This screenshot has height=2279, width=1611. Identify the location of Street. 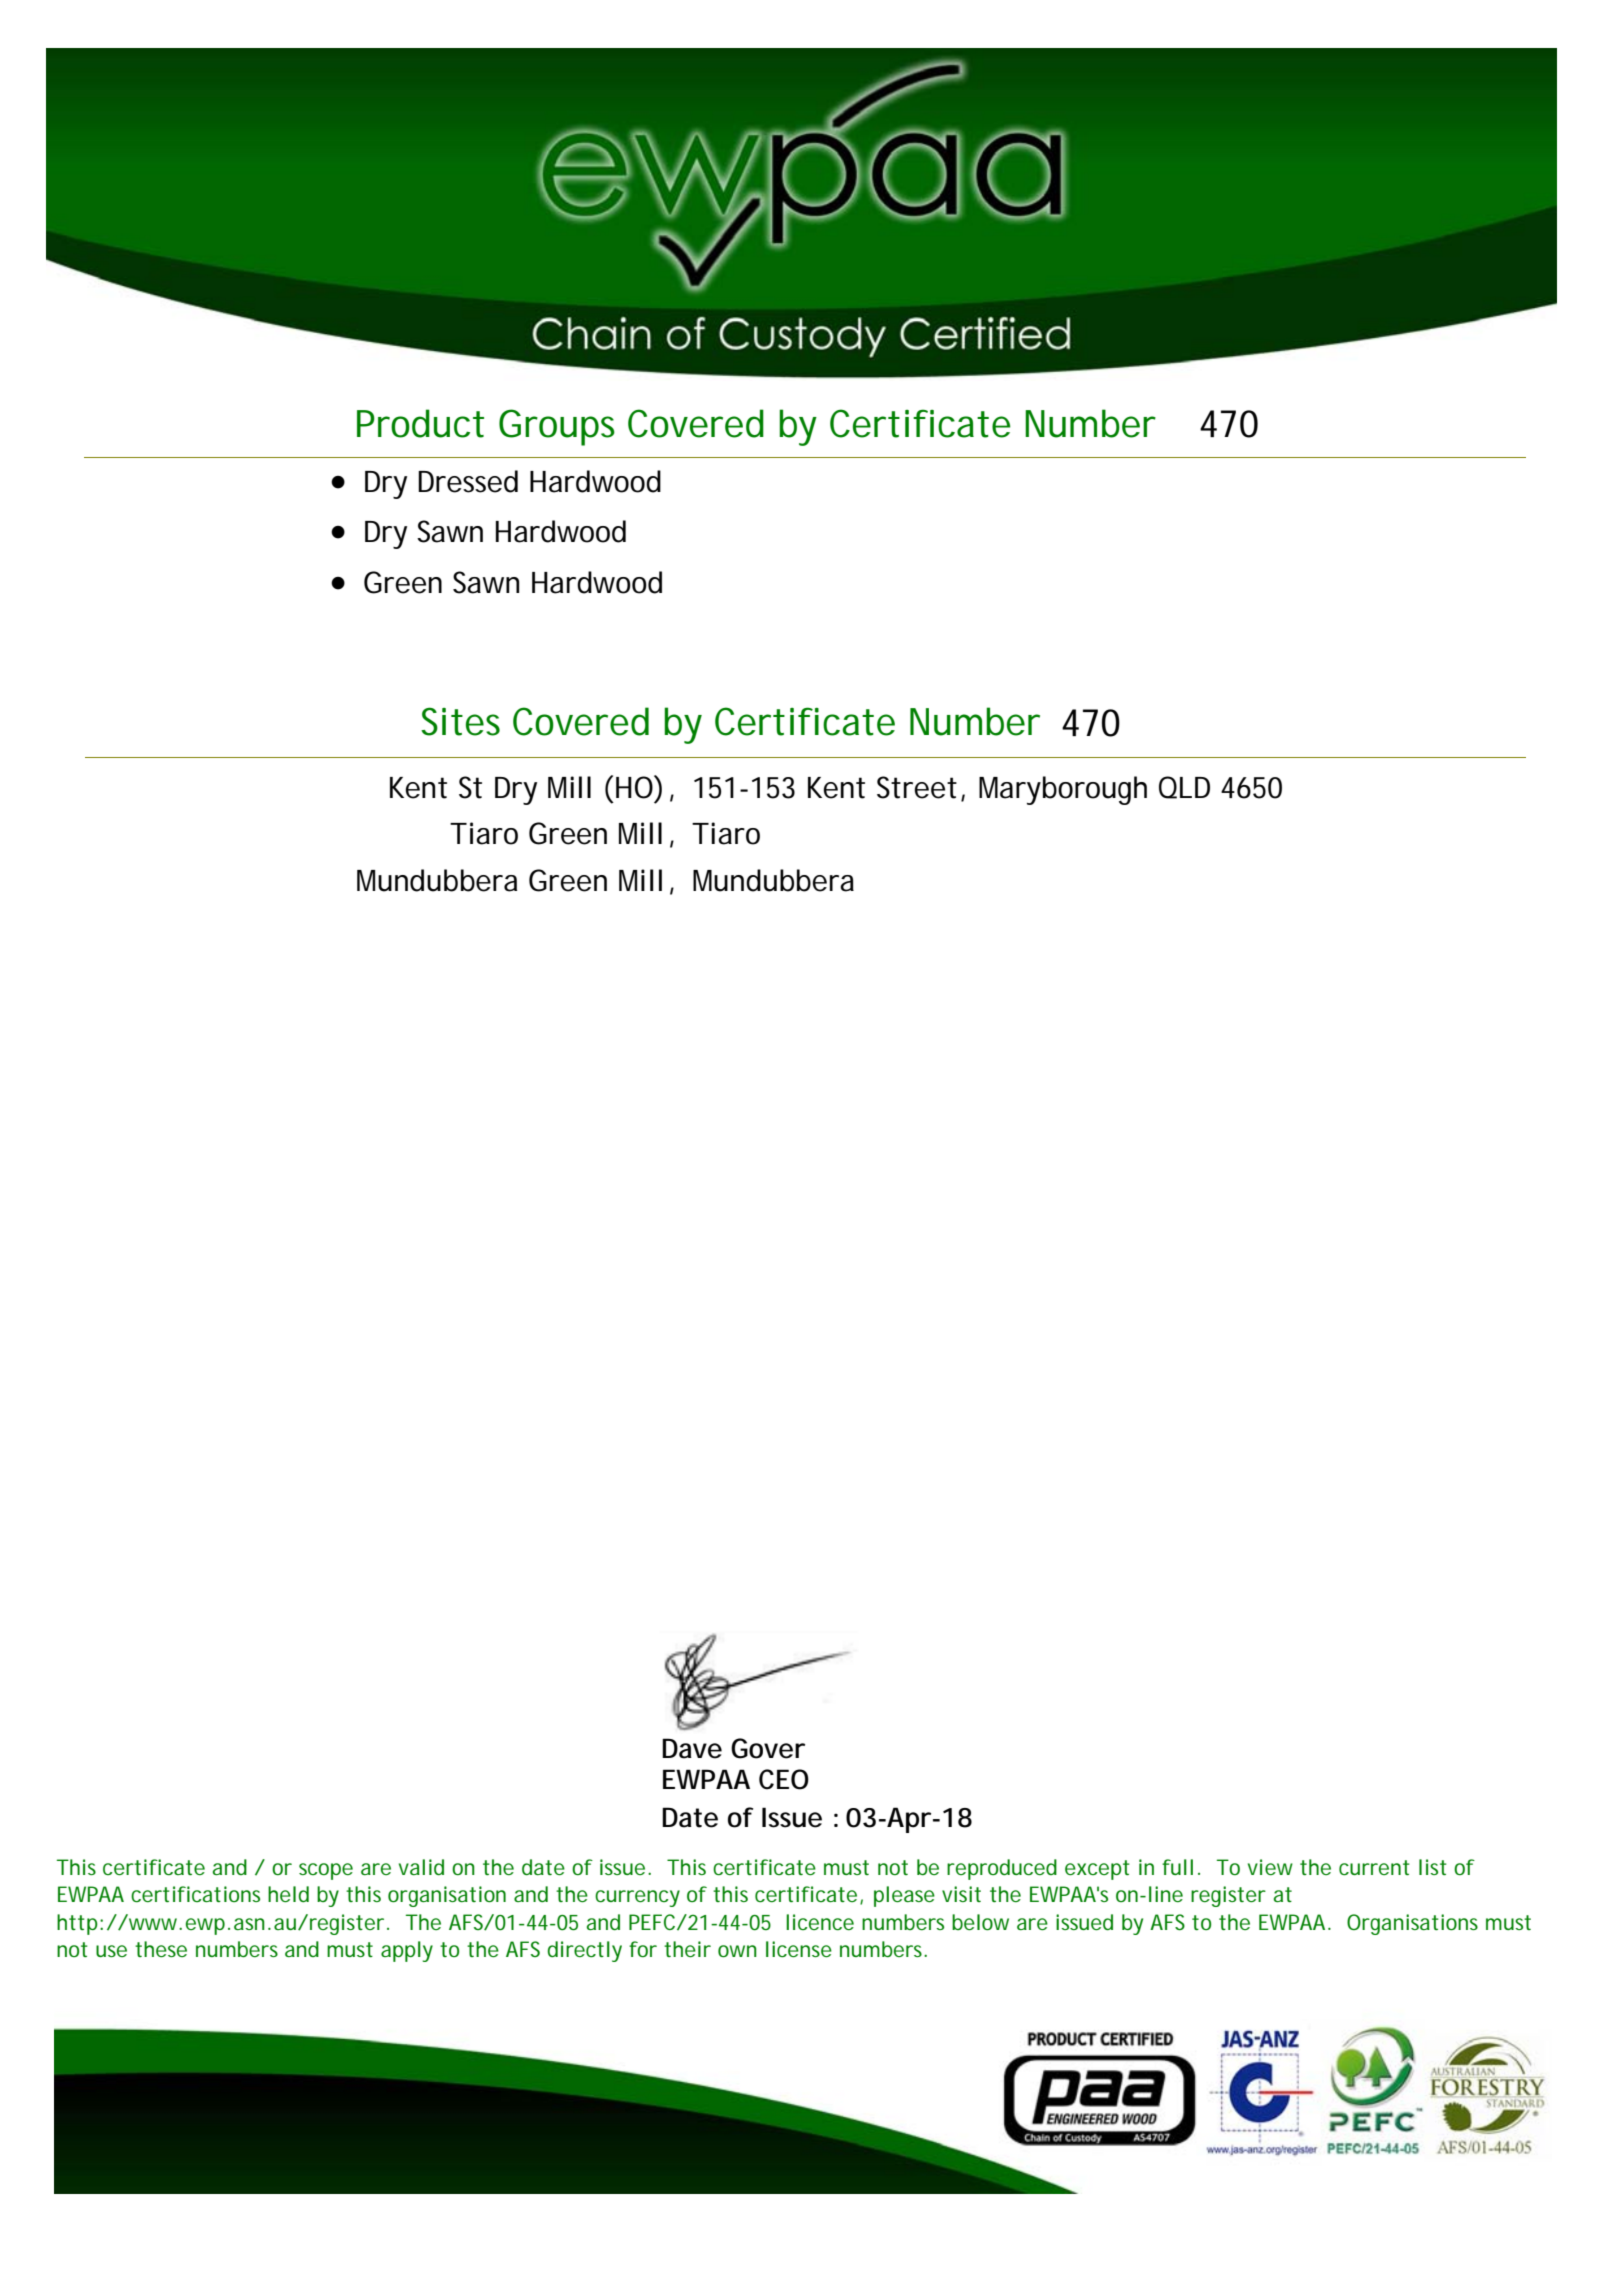
(917, 787).
